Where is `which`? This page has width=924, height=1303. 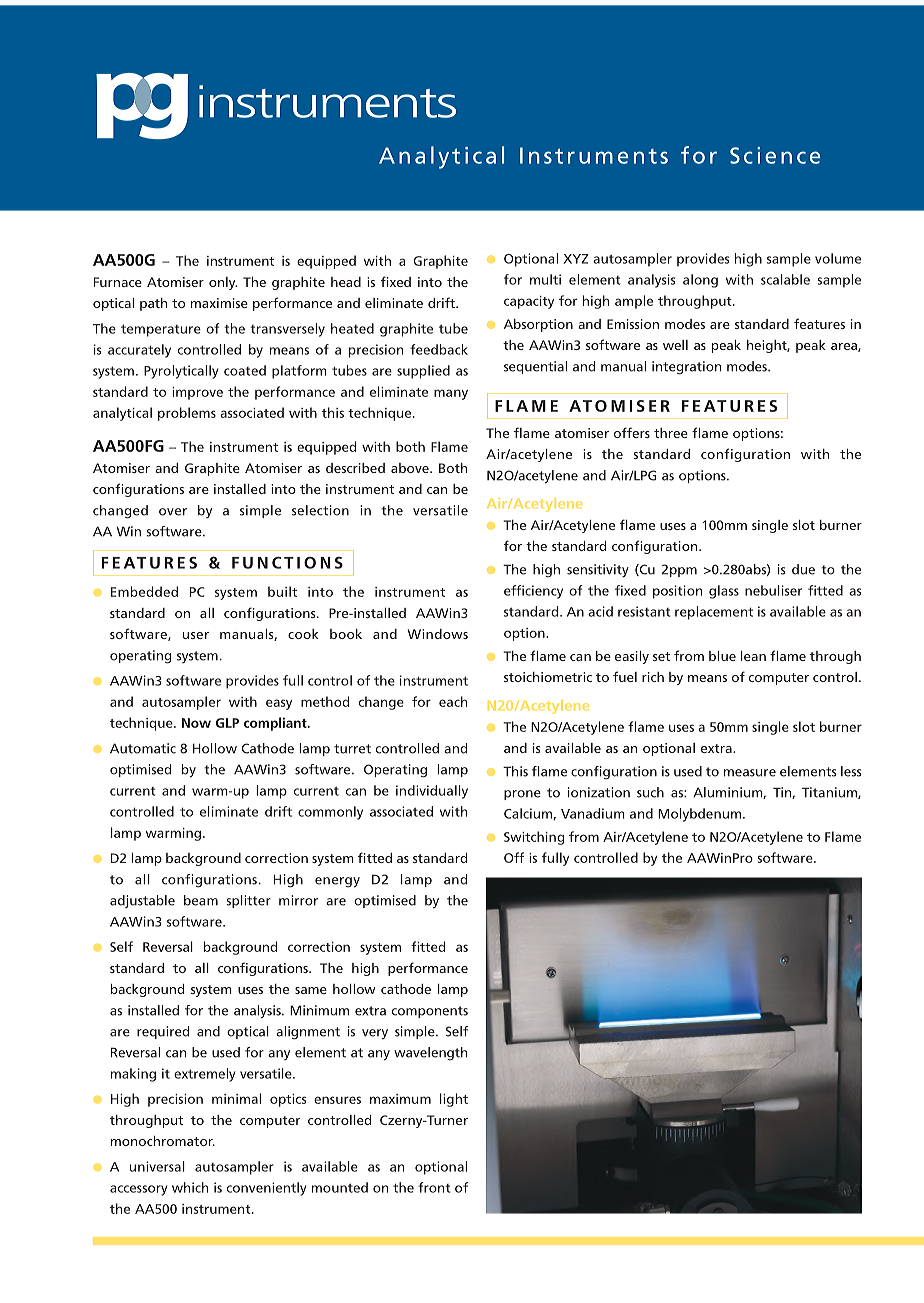 which is located at coordinates (190, 1187).
